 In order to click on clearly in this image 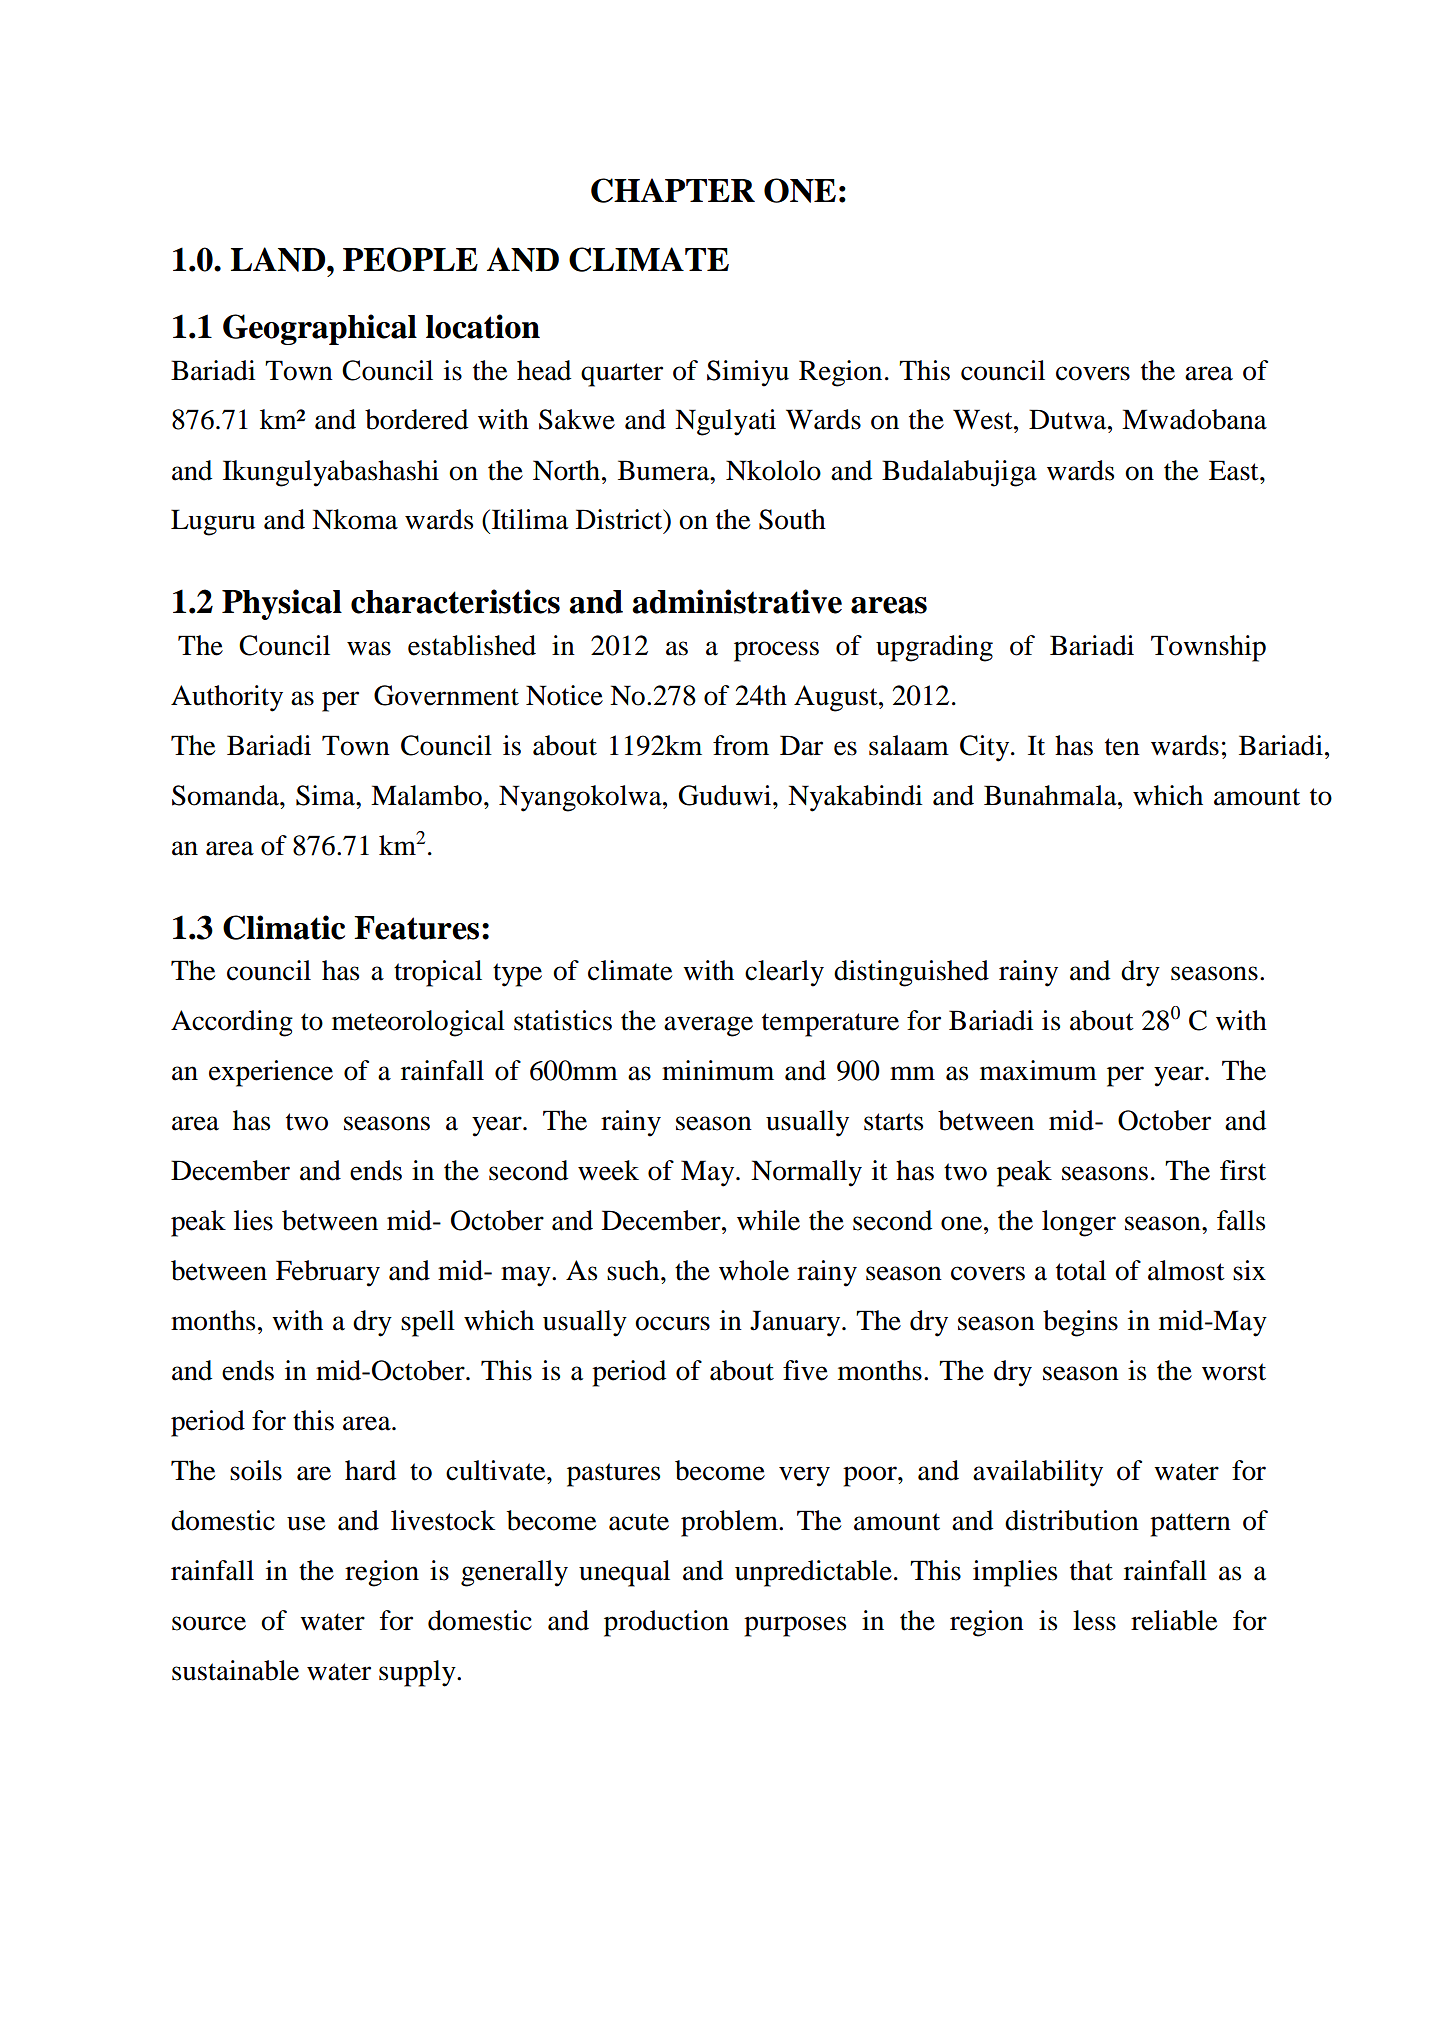, I will do `click(784, 973)`.
